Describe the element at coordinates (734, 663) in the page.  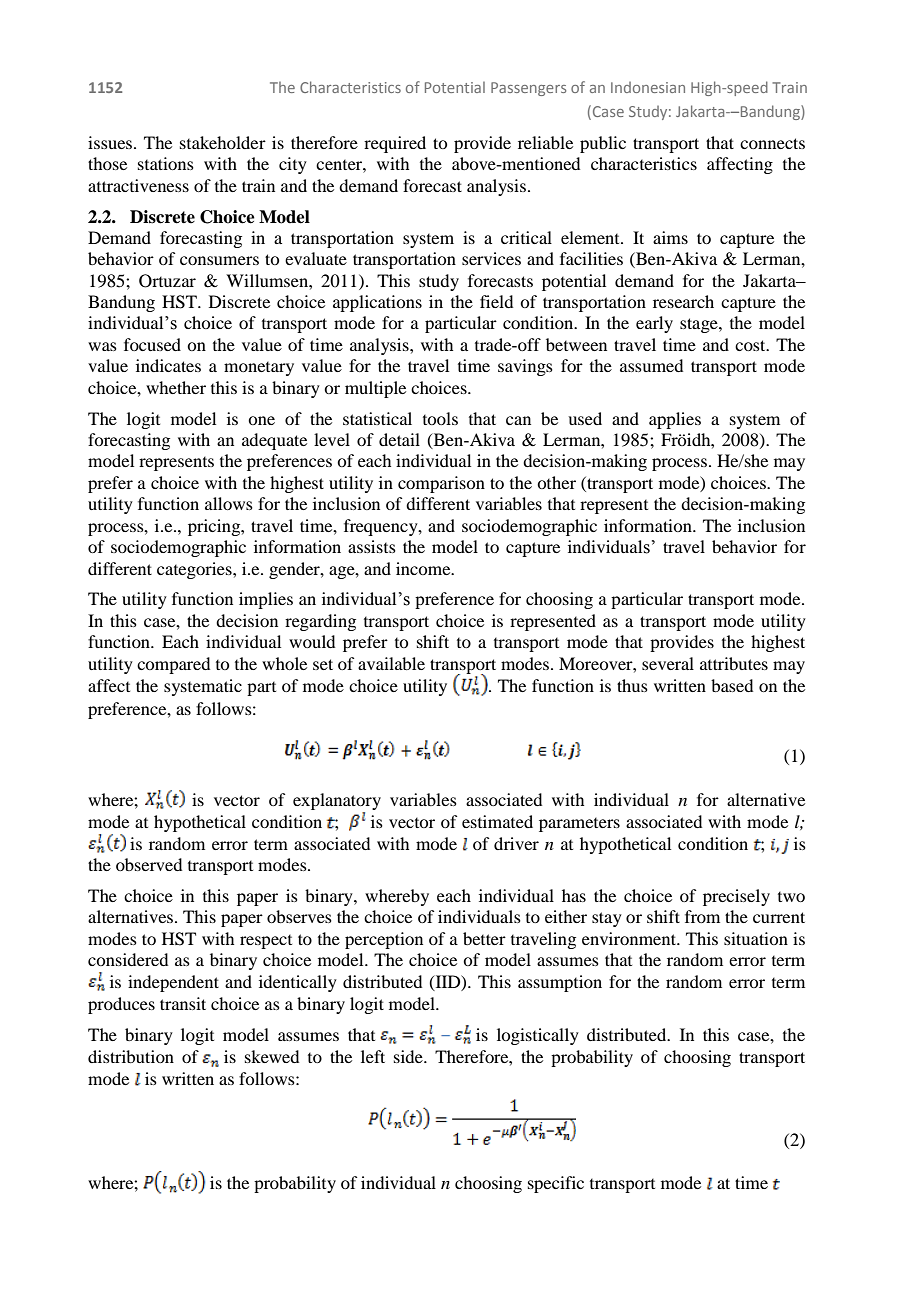
I see `attributes` at that location.
